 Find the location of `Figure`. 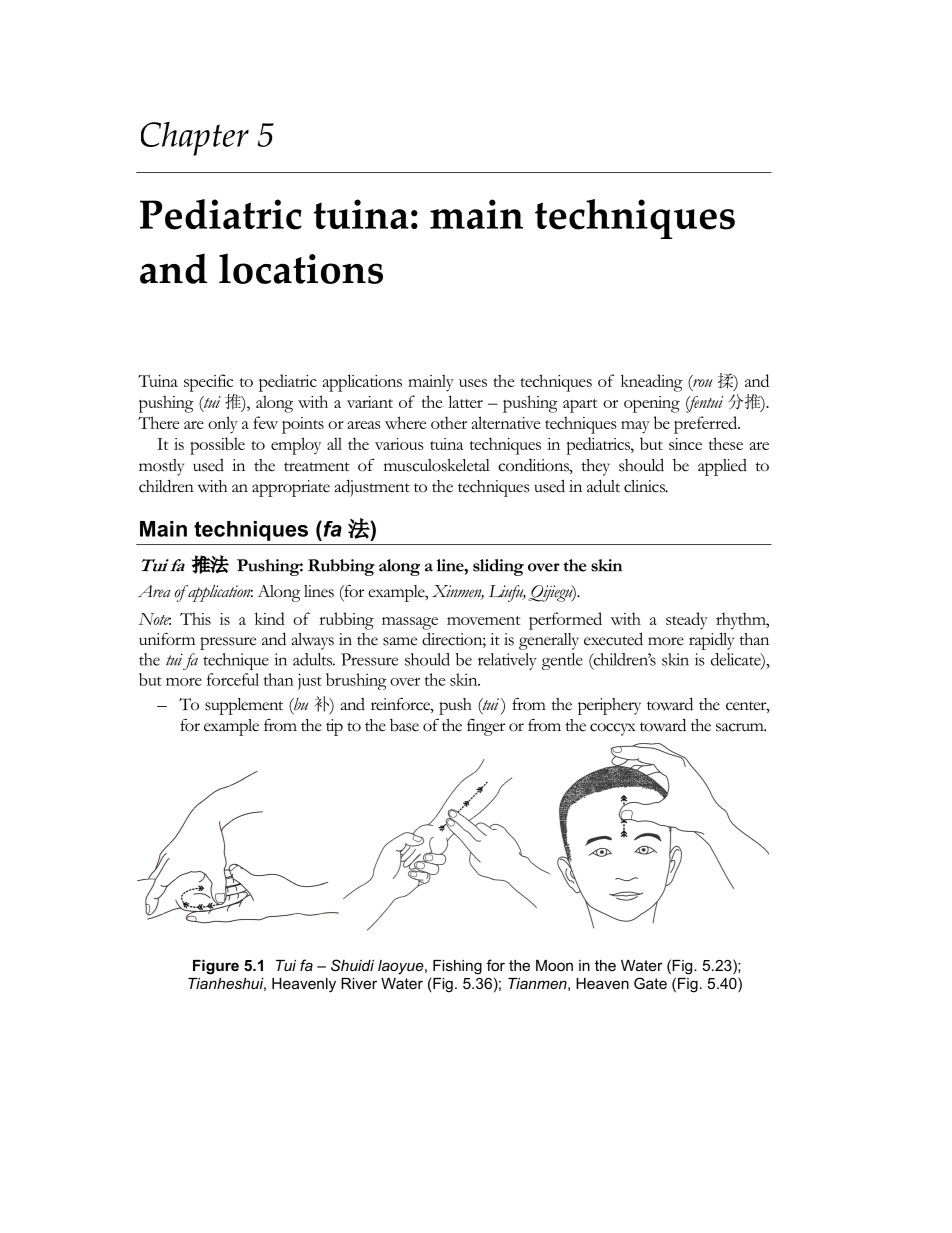

Figure is located at coordinates (216, 967).
